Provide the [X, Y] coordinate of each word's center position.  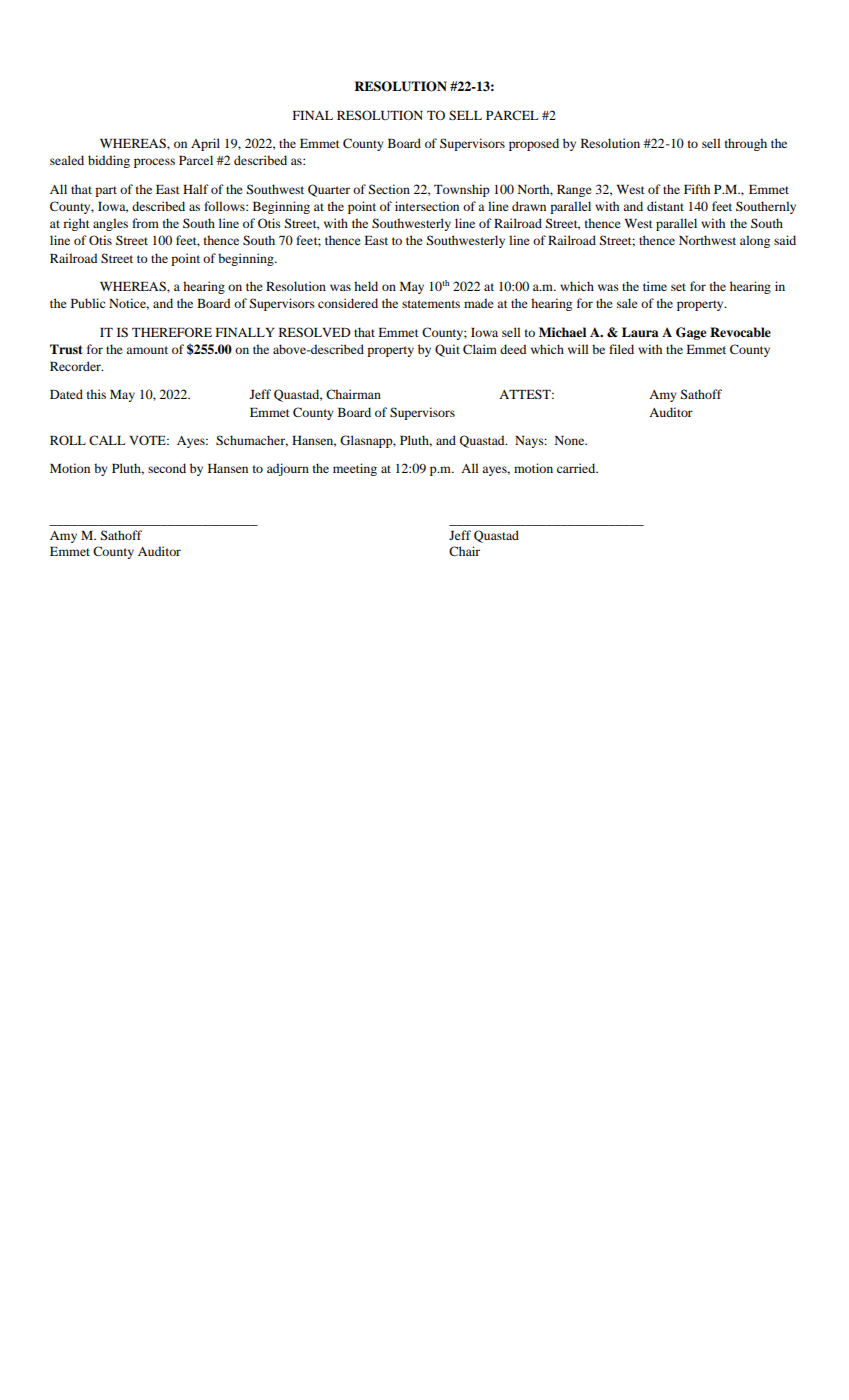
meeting [355, 469]
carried [577, 468]
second [167, 468]
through [746, 144]
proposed [534, 144]
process [154, 163]
